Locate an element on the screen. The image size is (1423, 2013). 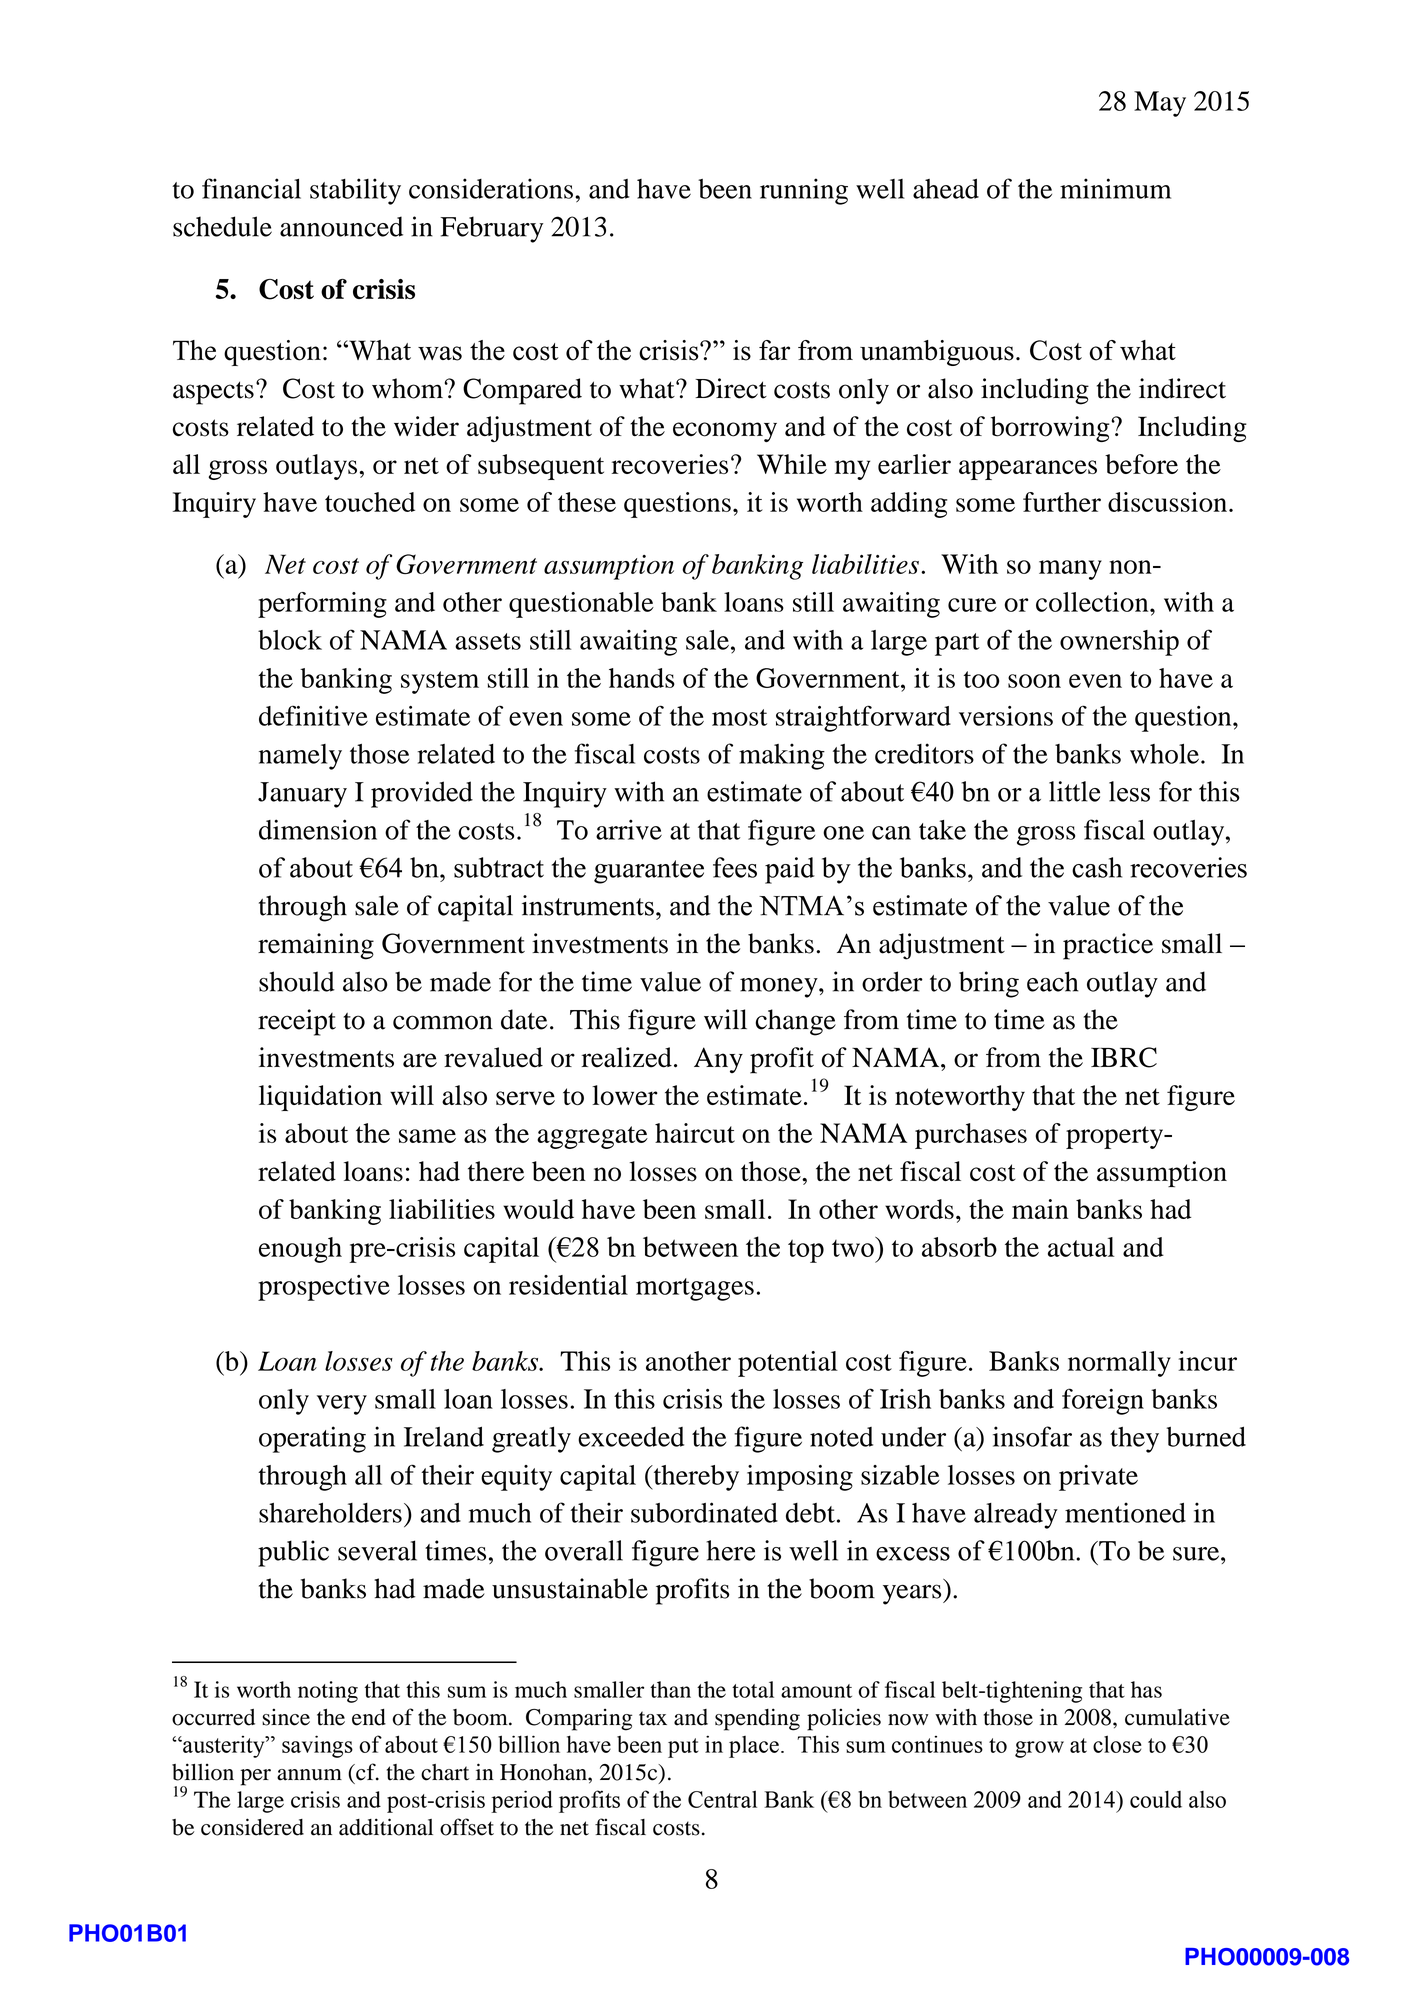
close is located at coordinates (1117, 1744).
